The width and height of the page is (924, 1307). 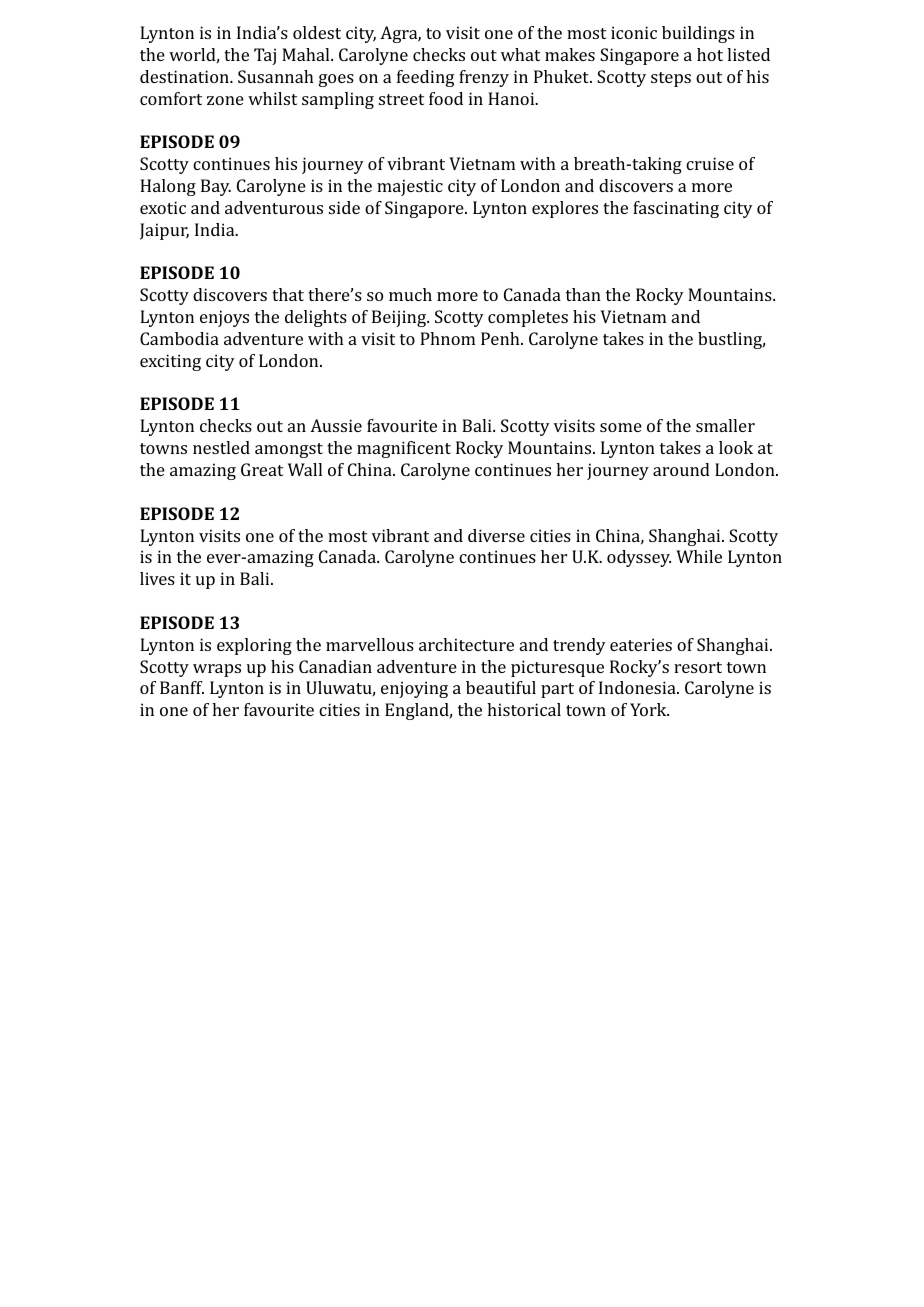 I want to click on cruise, so click(x=710, y=163).
